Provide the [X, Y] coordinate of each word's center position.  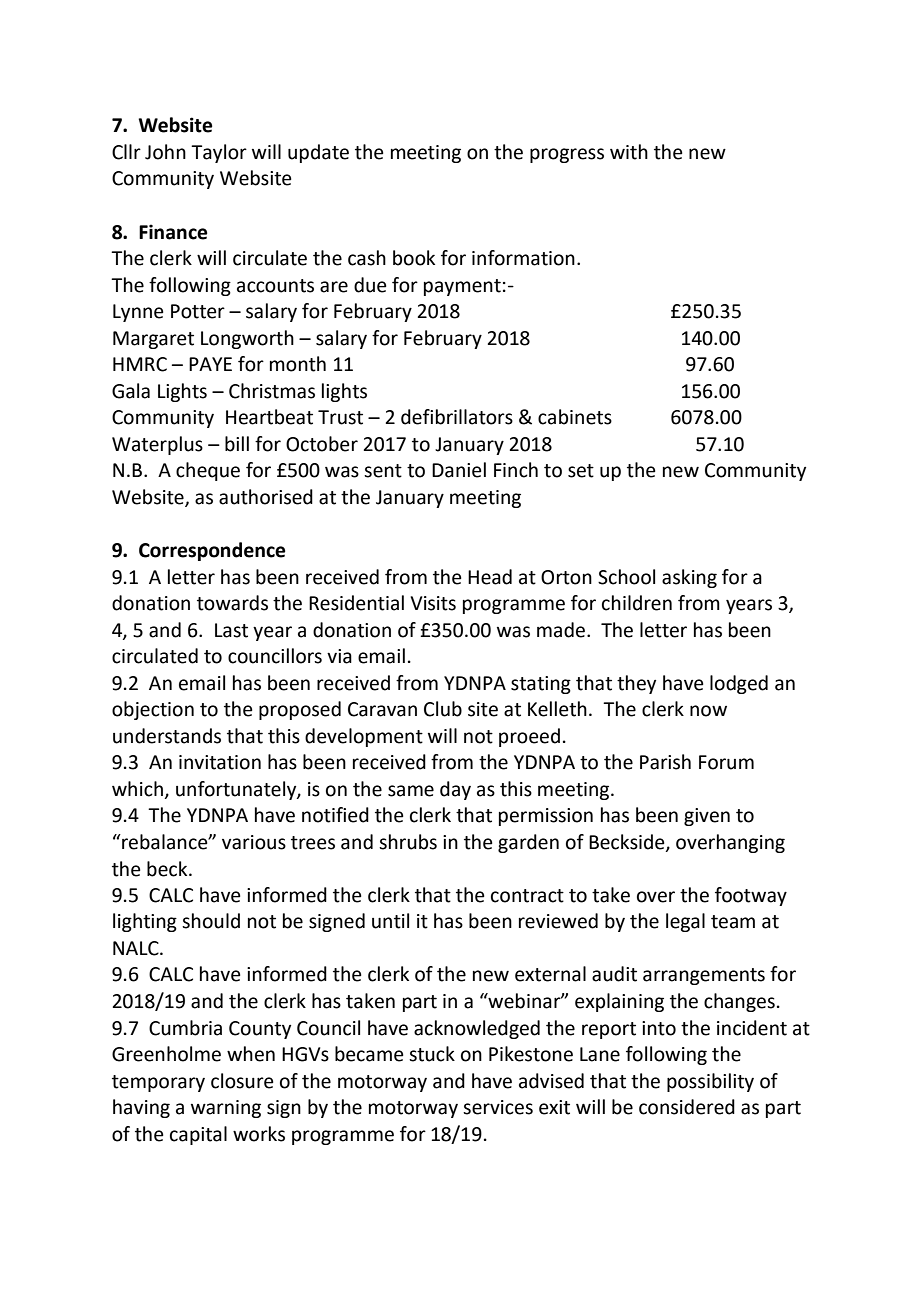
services [498, 1107]
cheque [208, 471]
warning [226, 1109]
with [629, 152]
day [455, 790]
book [414, 258]
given [707, 817]
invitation [220, 762]
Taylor [219, 153]
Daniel [459, 470]
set [581, 471]
